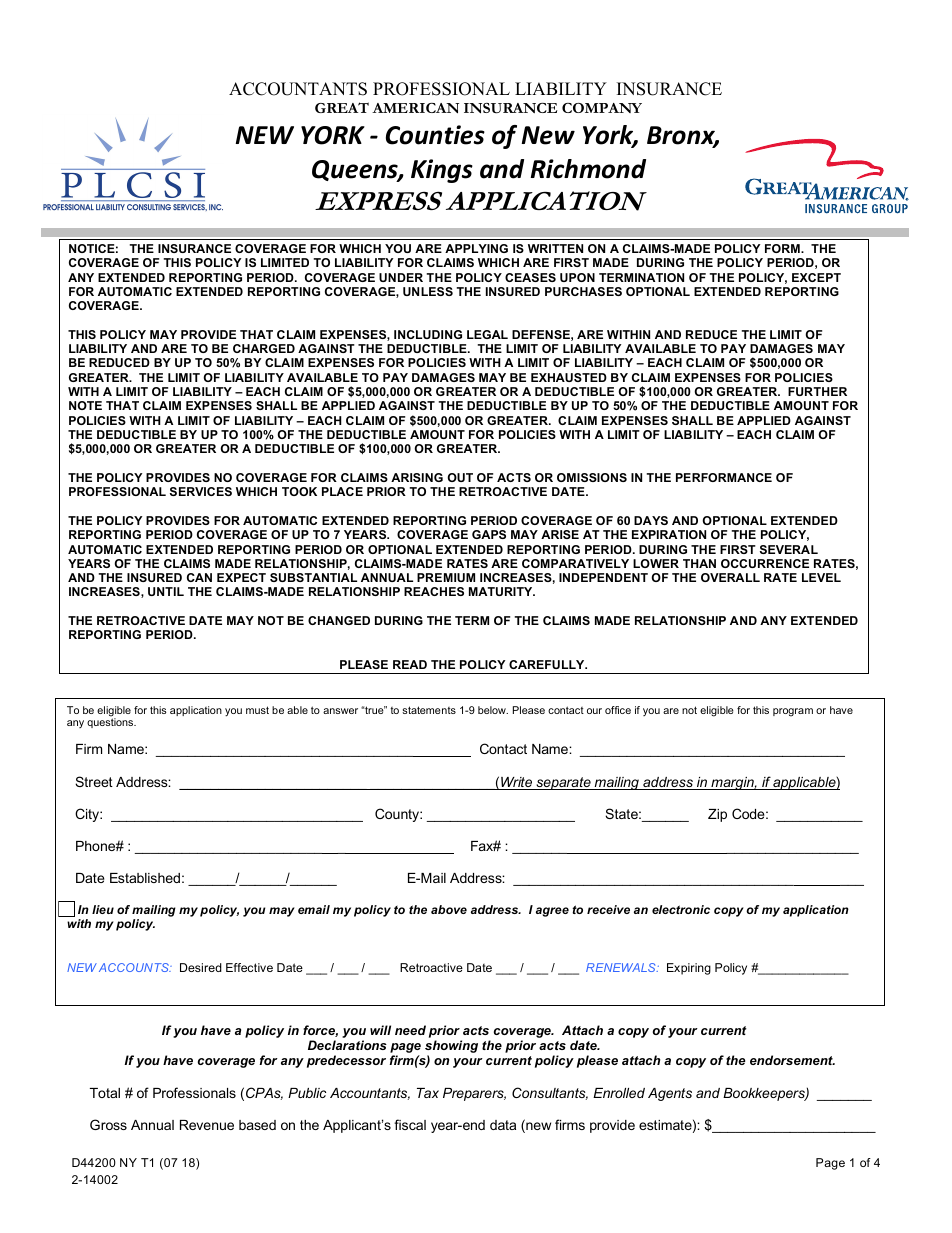 Image resolution: width=952 pixels, height=1233 pixels. I want to click on EXCEPT, so click(816, 277).
